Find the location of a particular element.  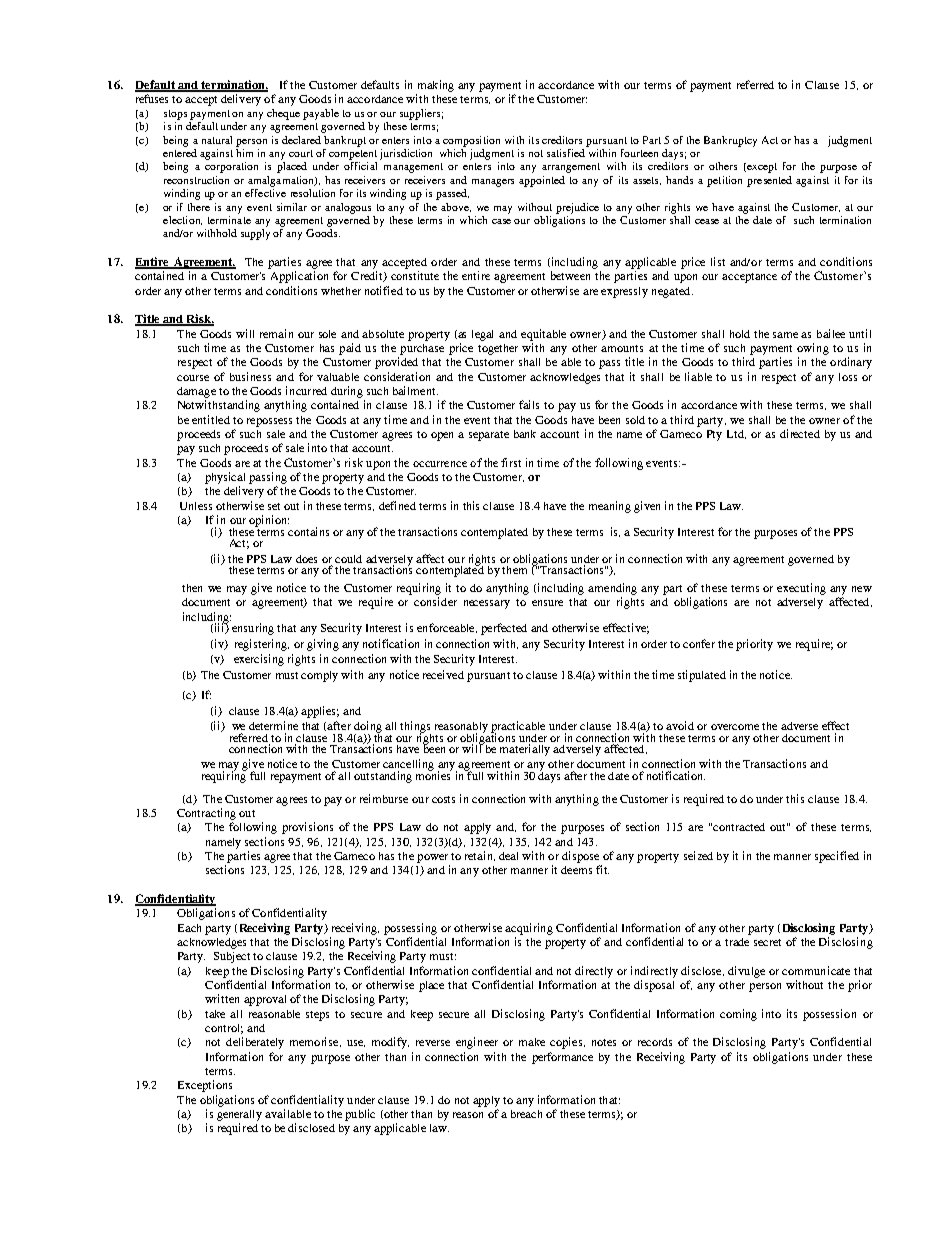

composition is located at coordinates (471, 141).
